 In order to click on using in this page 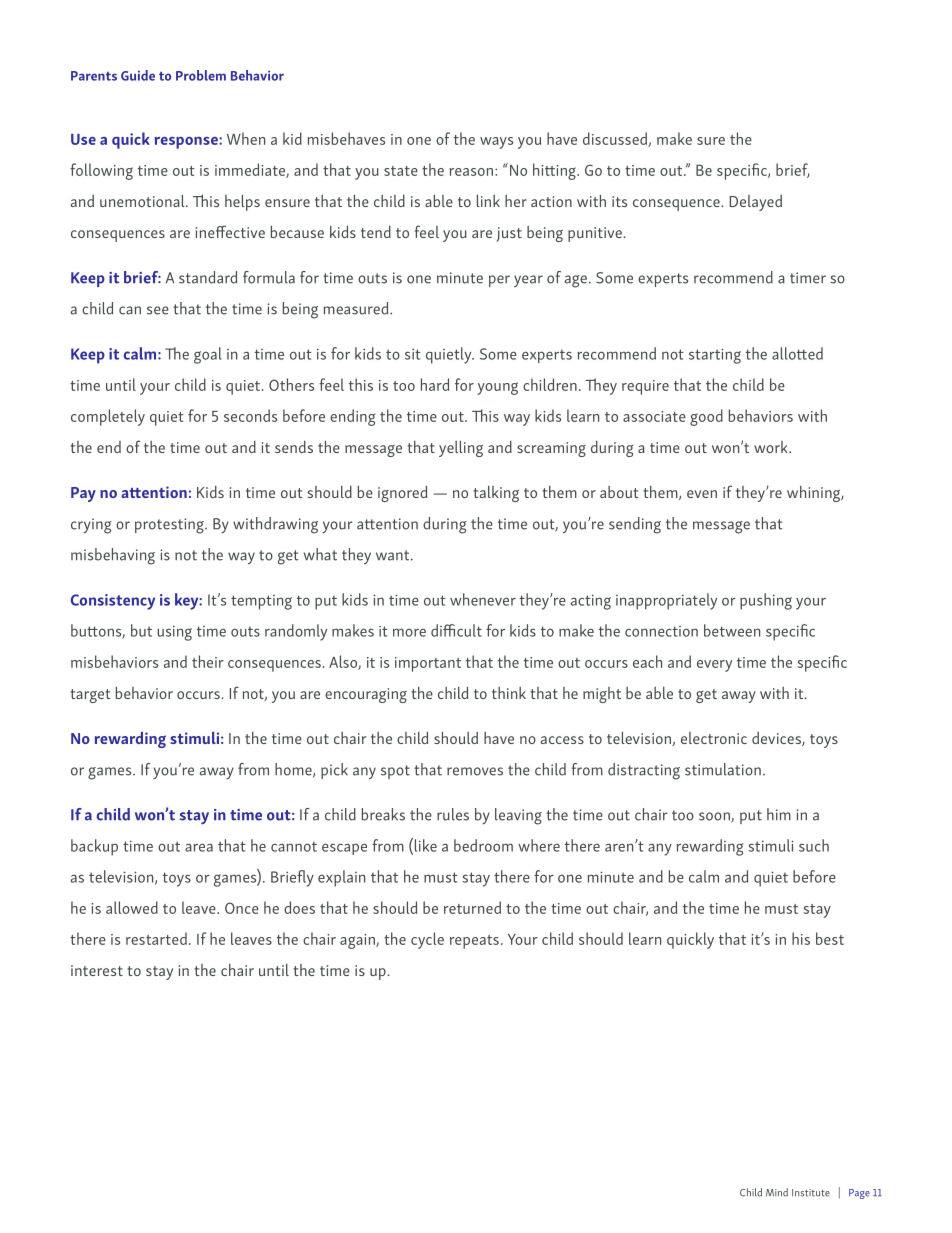, I will do `click(174, 633)`.
